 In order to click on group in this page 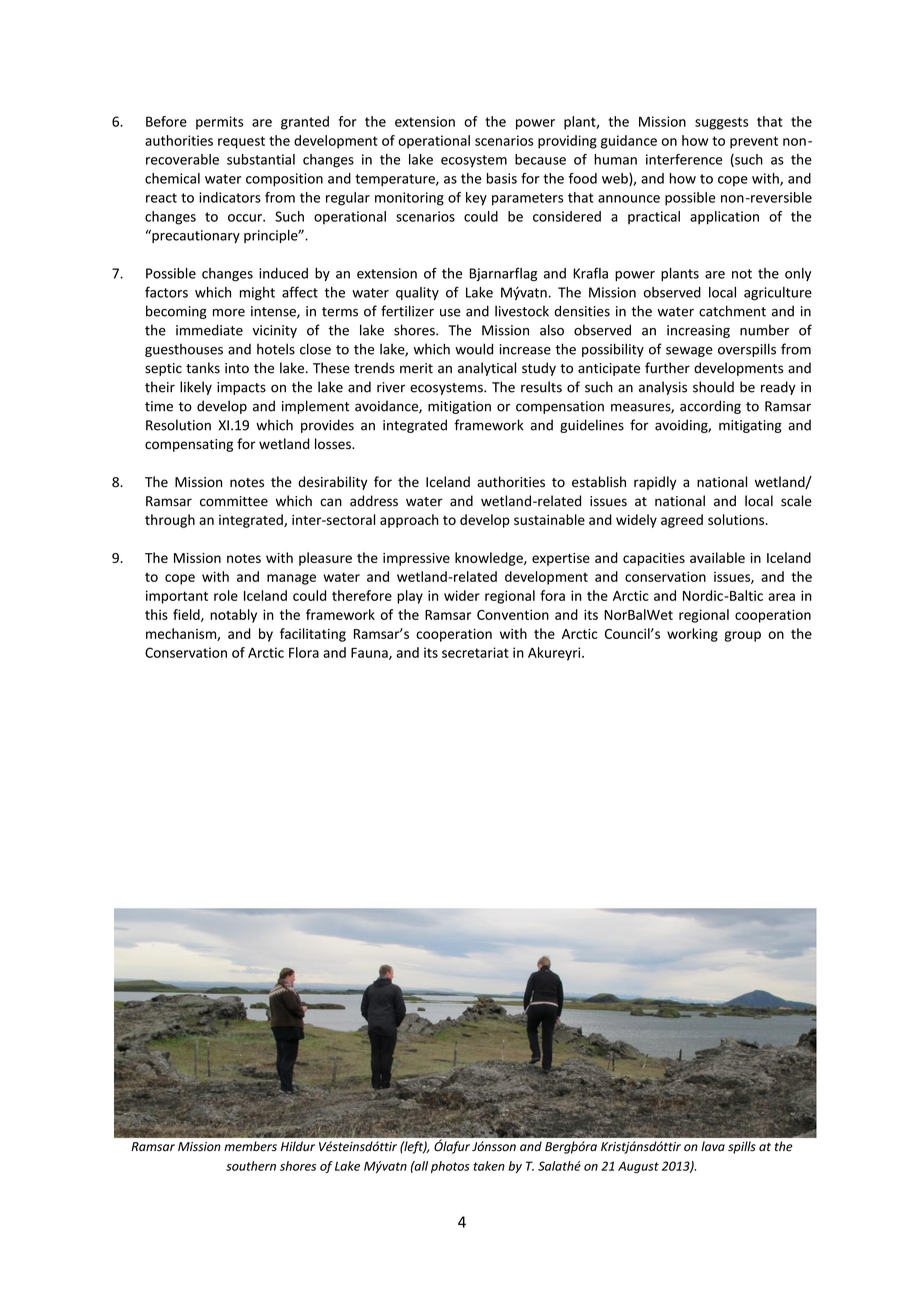, I will do `click(742, 636)`.
